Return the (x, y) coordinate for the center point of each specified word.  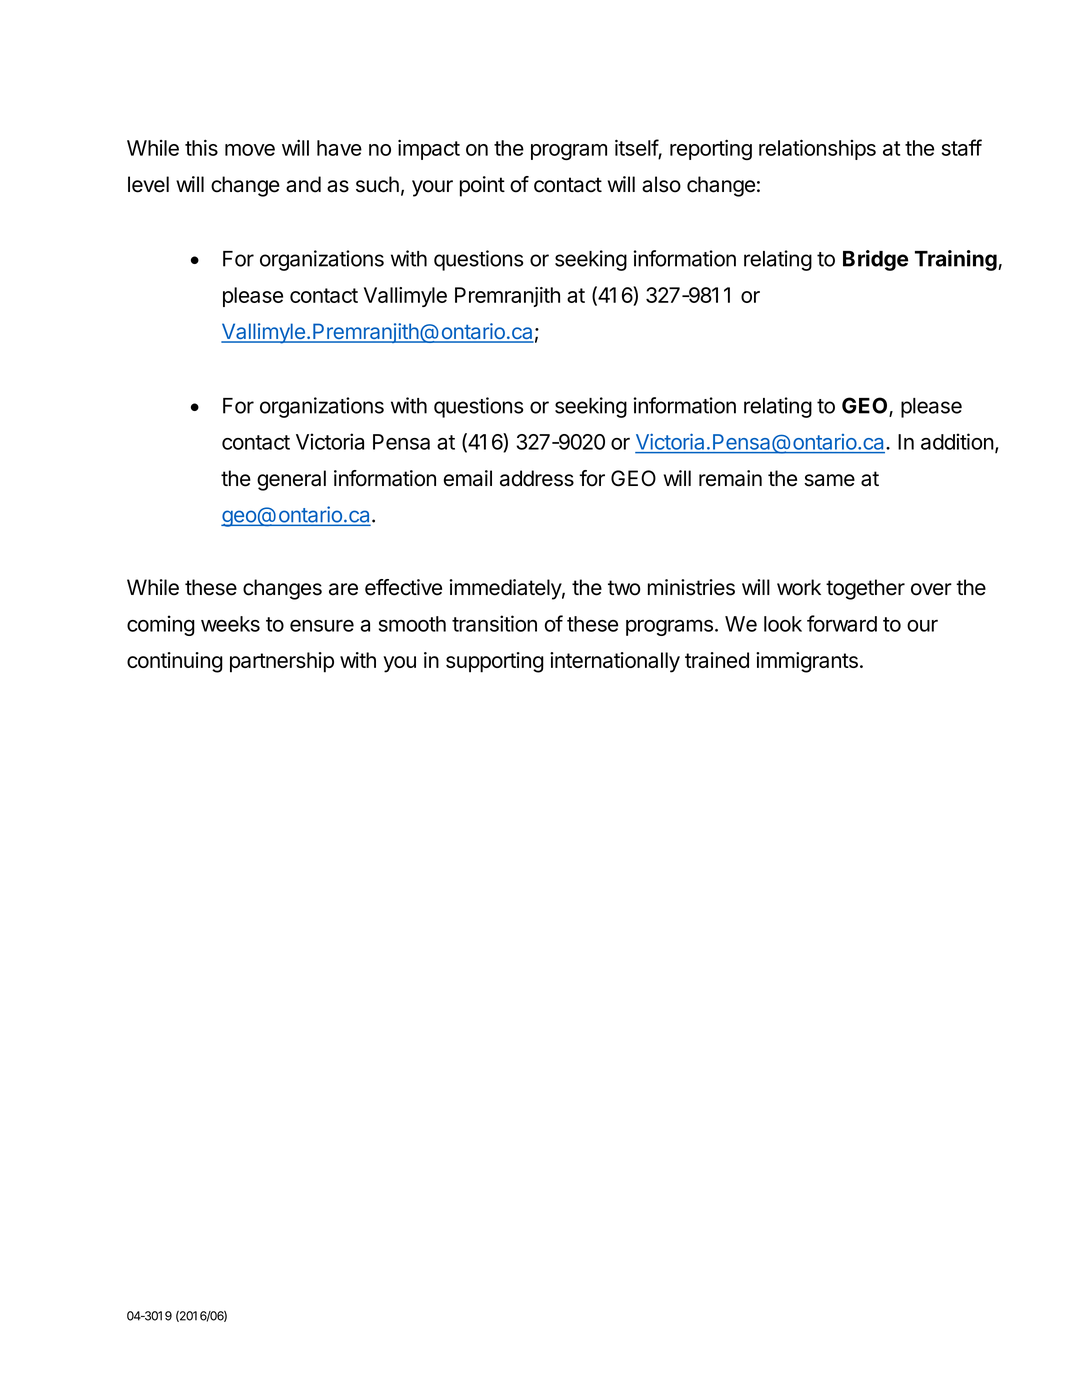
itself (637, 147)
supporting (495, 662)
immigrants (807, 662)
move (250, 150)
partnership (282, 662)
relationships (817, 149)
